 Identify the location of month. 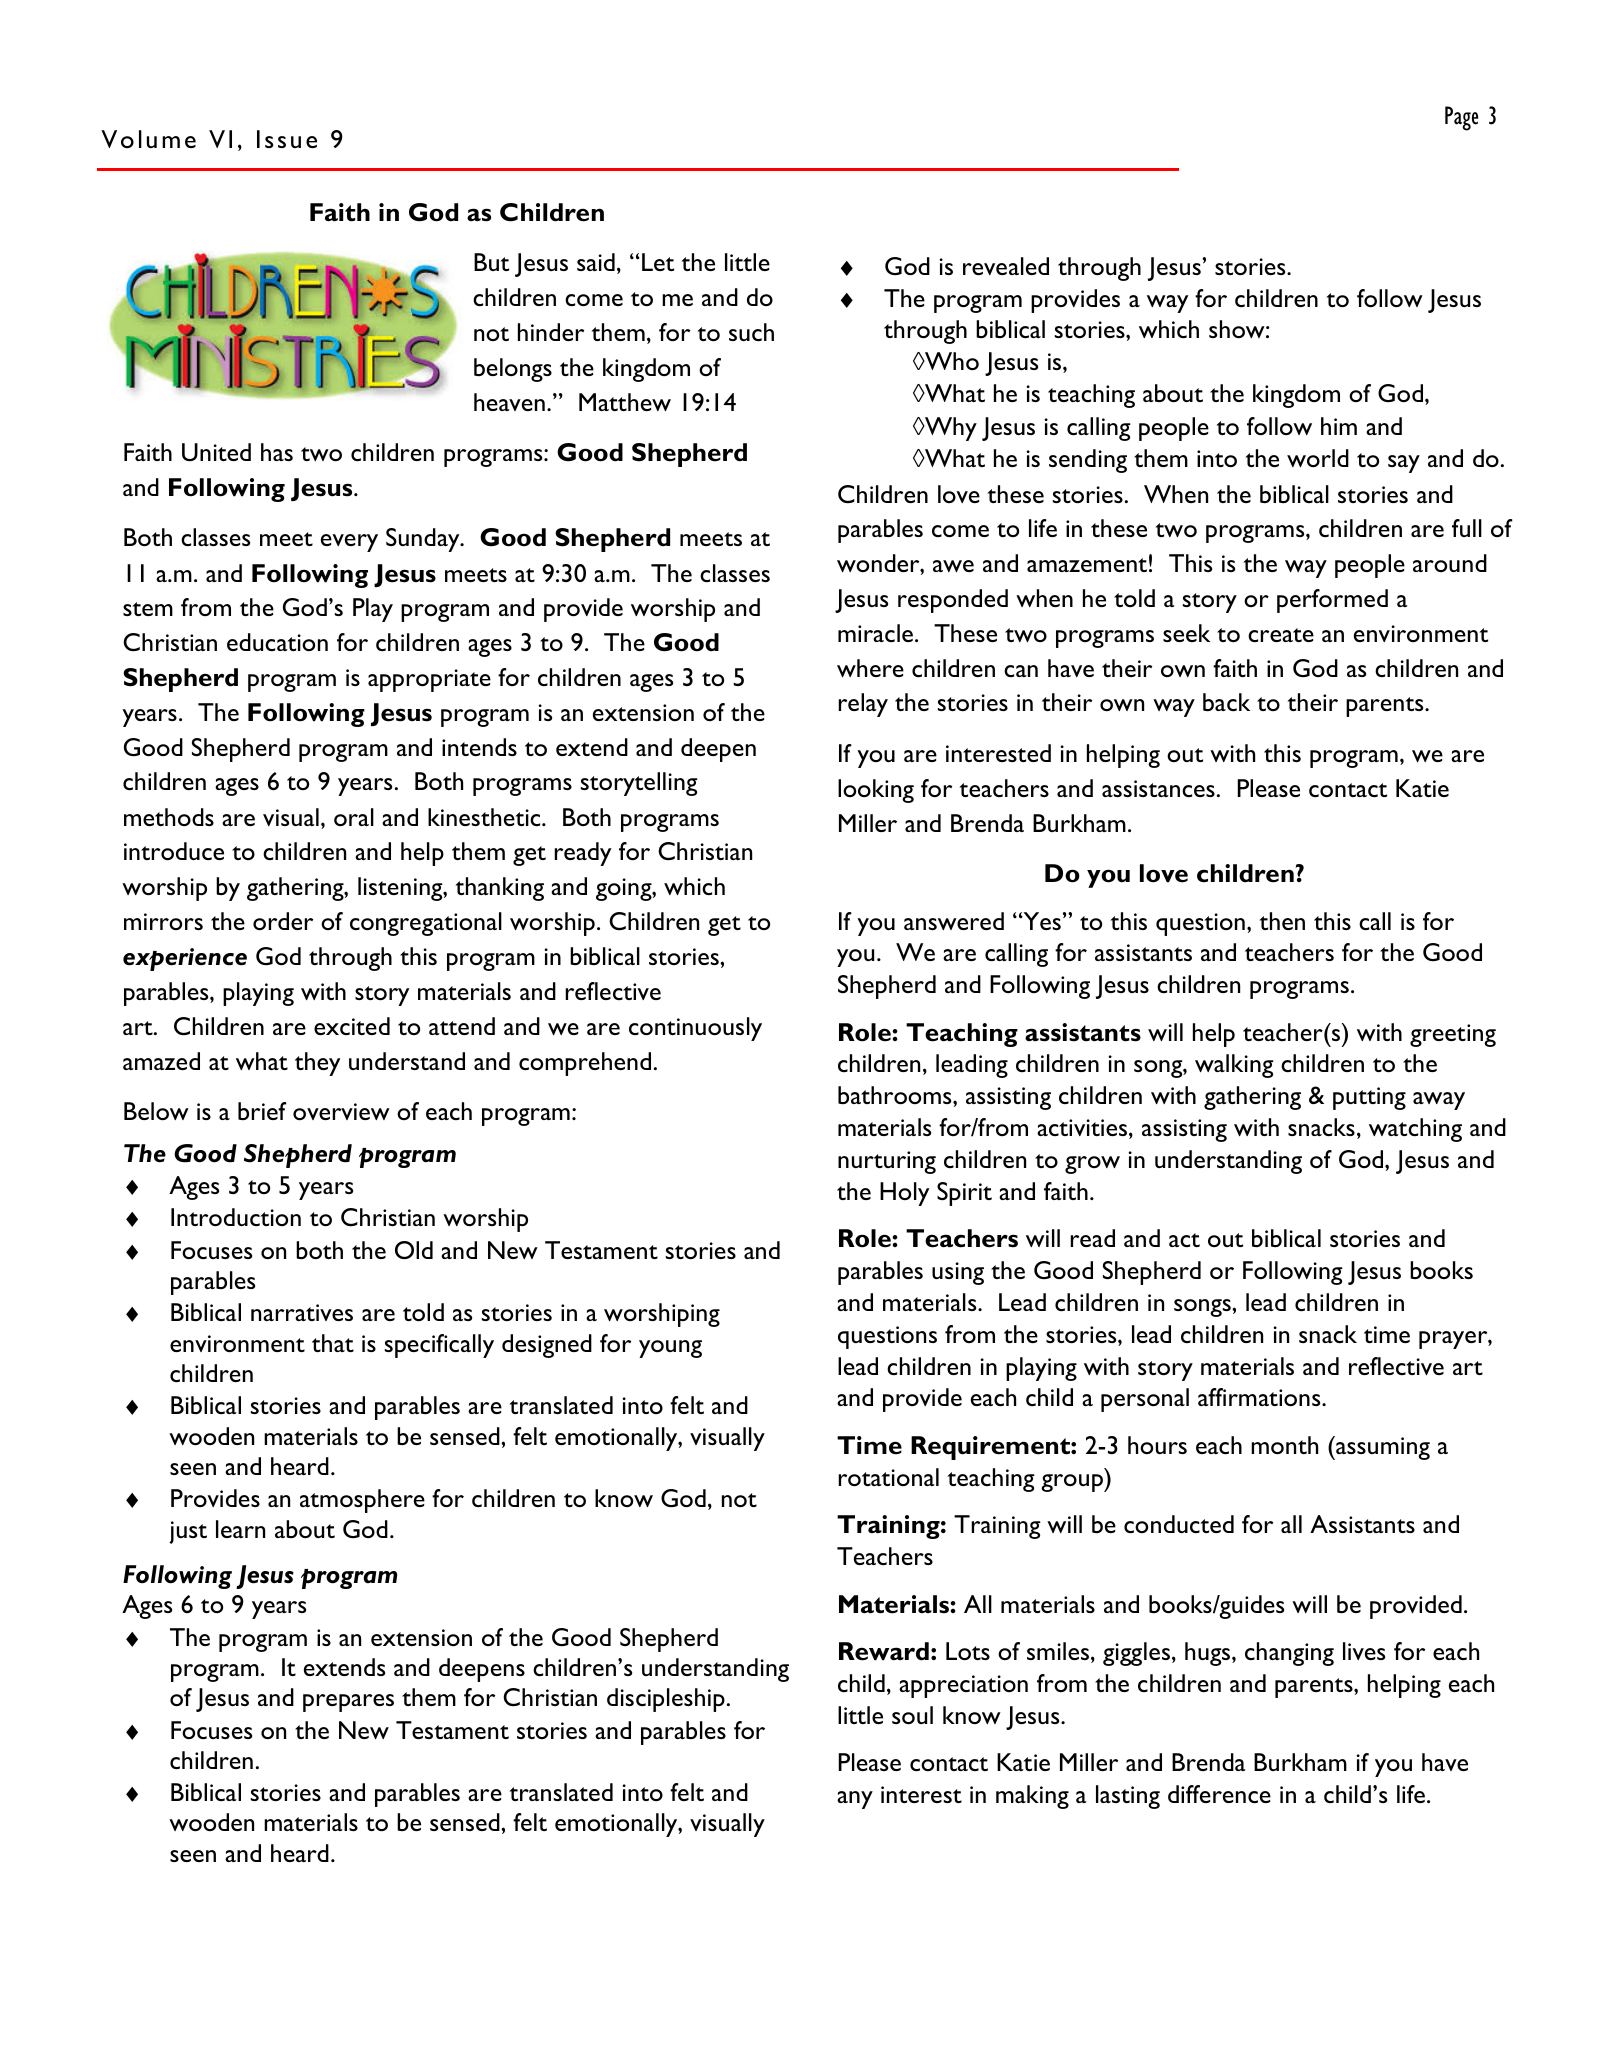
(1284, 1445).
